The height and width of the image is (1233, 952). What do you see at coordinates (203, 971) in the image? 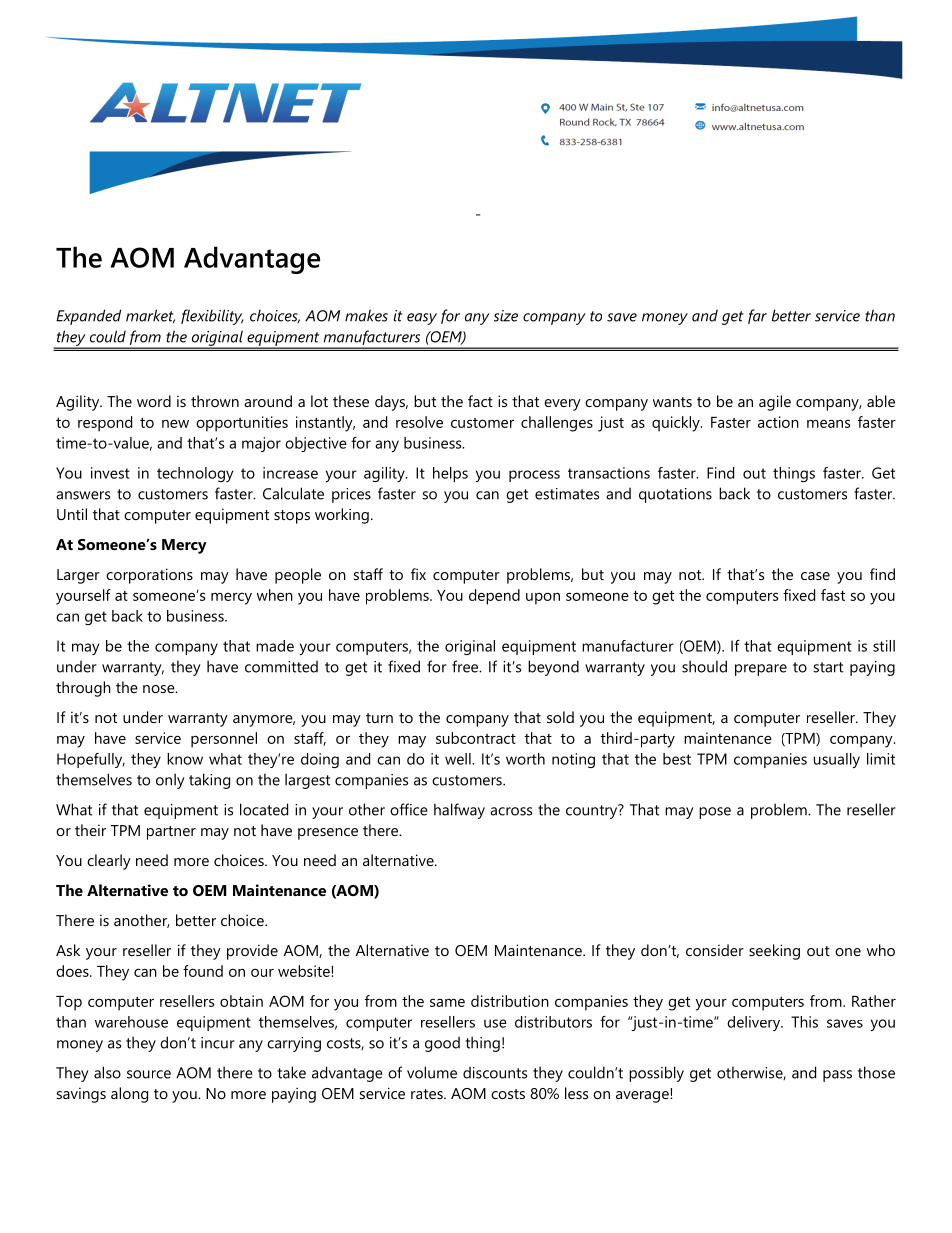
I see `found` at bounding box center [203, 971].
